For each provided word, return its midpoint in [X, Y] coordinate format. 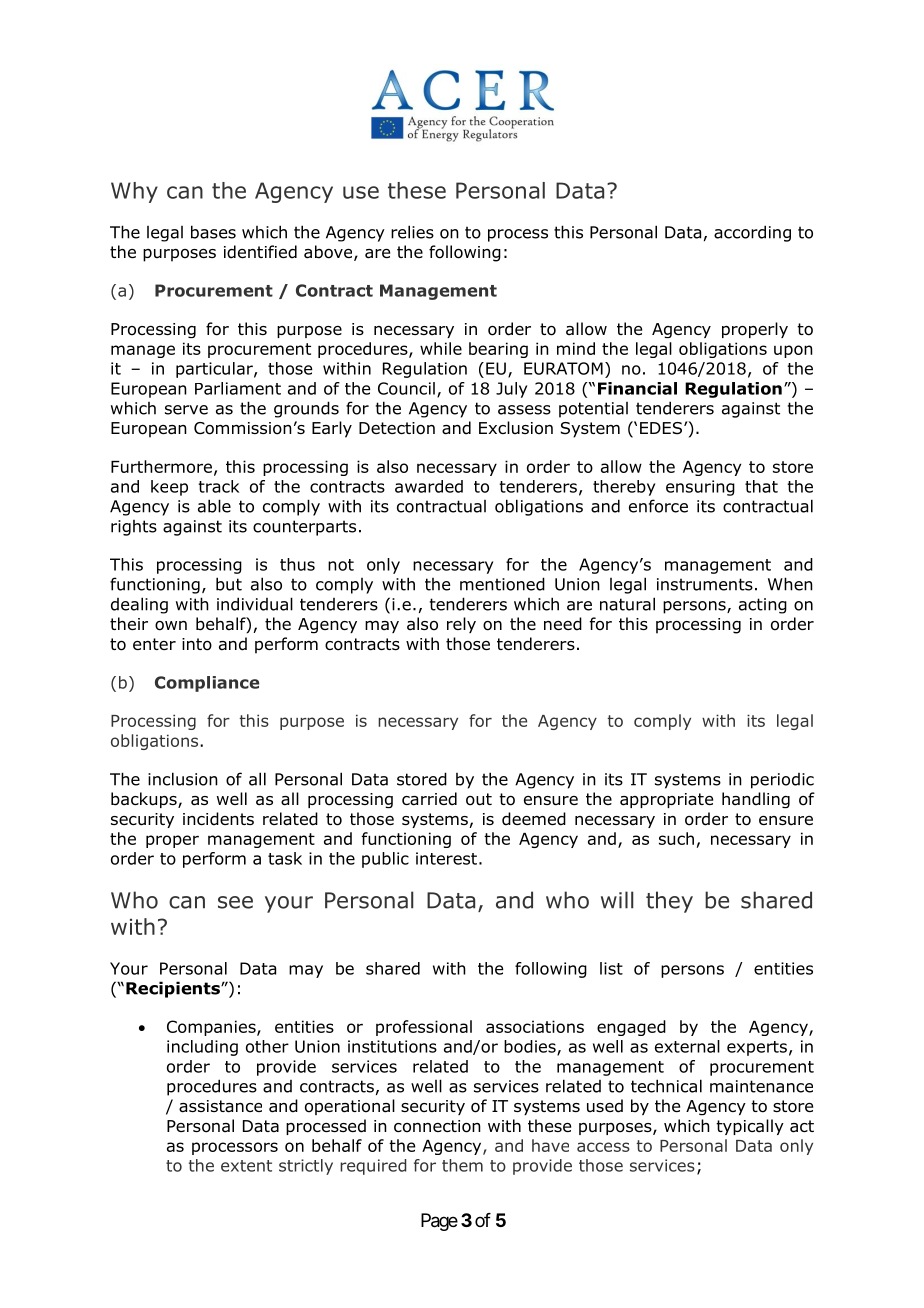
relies [412, 232]
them [462, 1165]
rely [461, 625]
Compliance [207, 684]
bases [213, 232]
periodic [782, 781]
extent [246, 1166]
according [752, 233]
